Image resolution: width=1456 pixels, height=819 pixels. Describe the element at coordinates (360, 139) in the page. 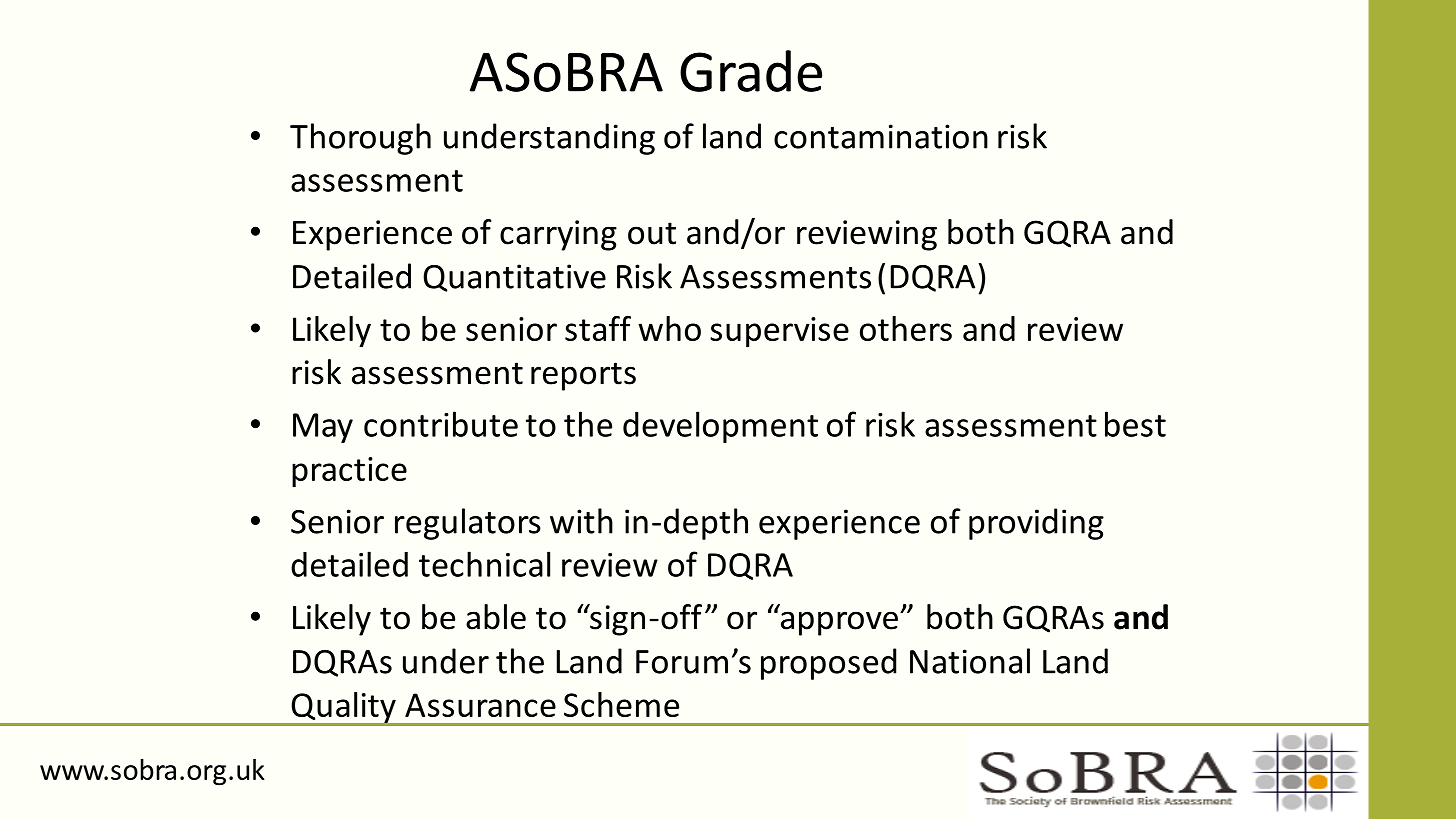

I see `Thorough` at that location.
